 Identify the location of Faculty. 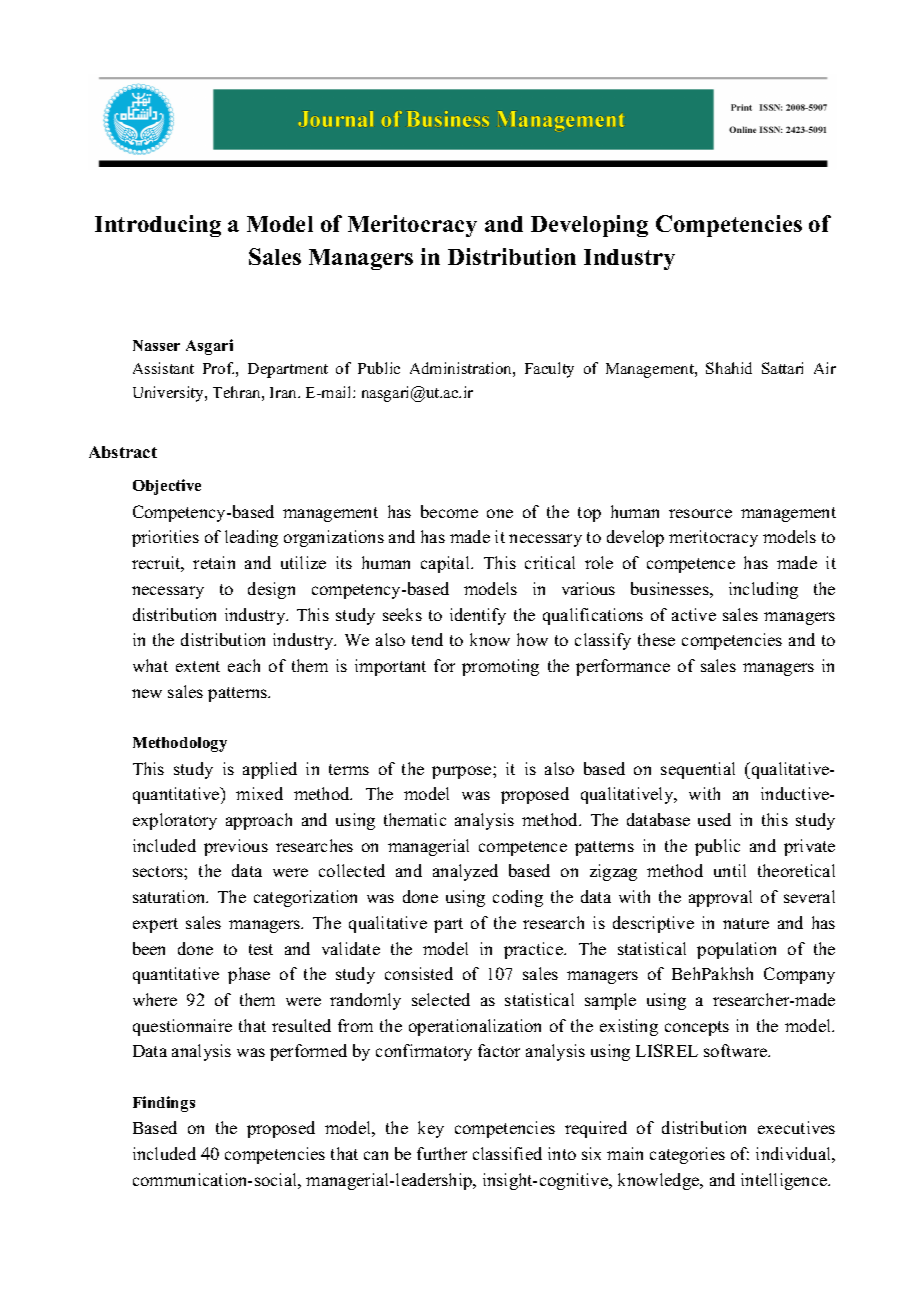
(549, 370).
